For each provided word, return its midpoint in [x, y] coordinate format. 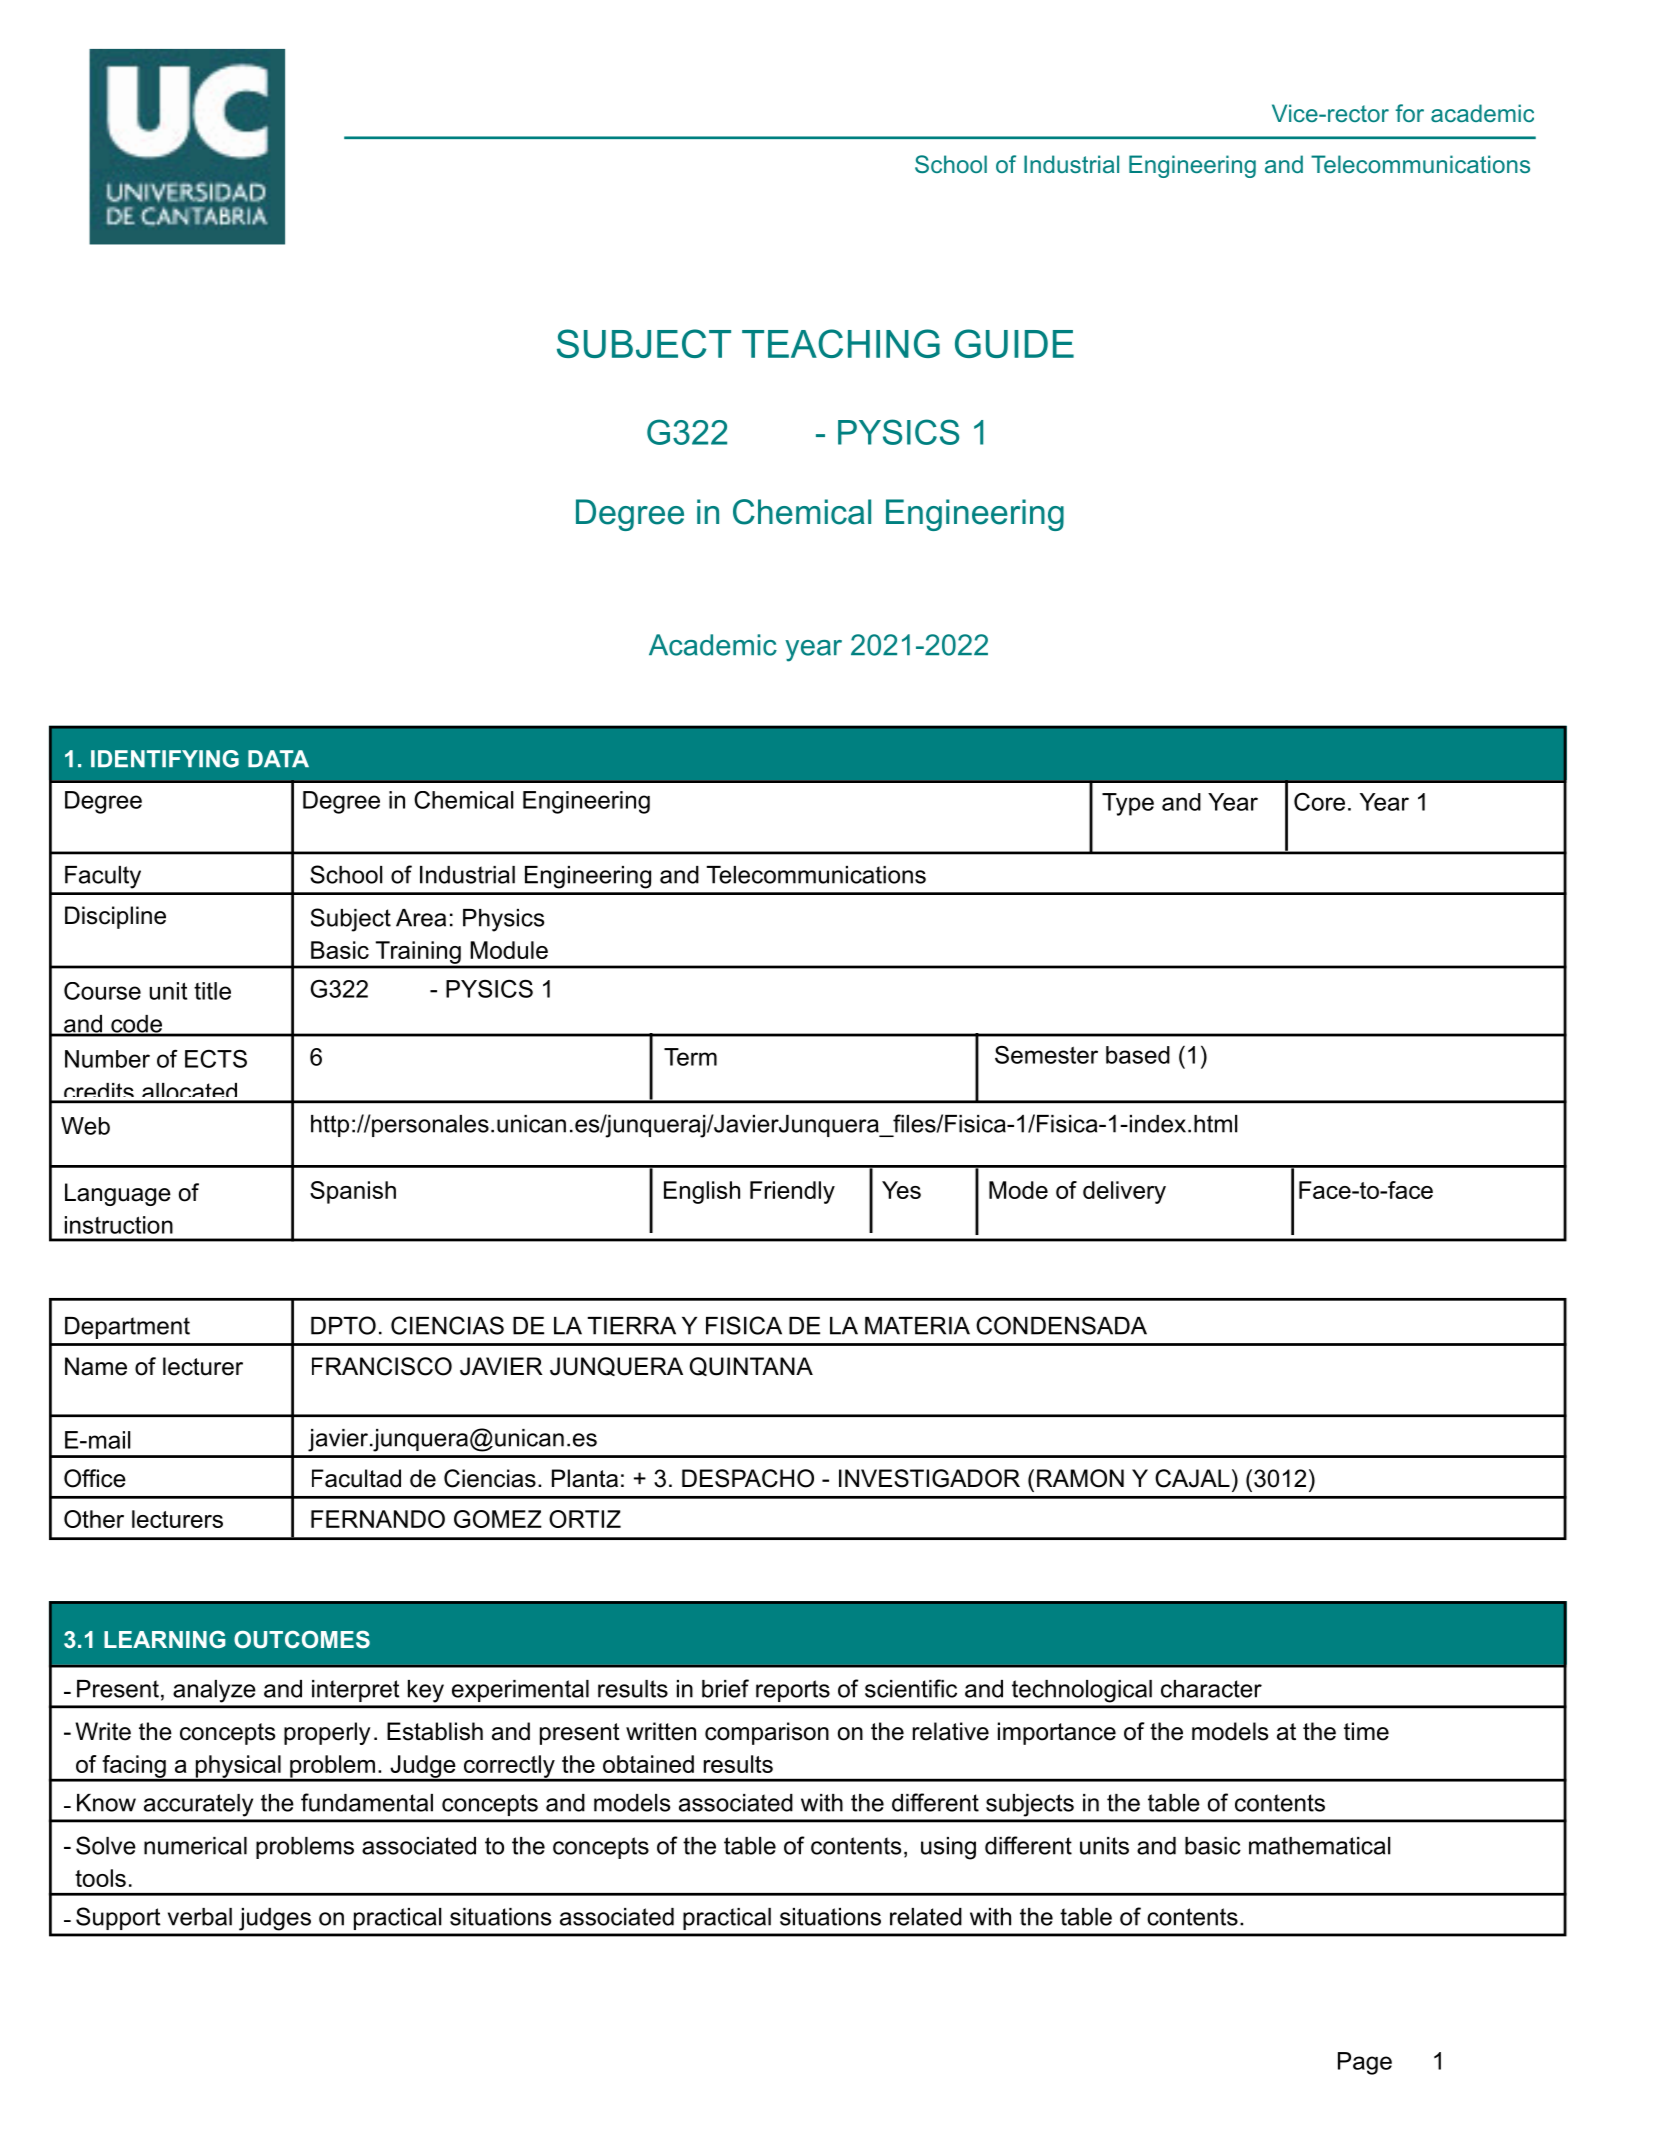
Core [1319, 802]
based [1138, 1055]
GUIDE [1014, 343]
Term [690, 1057]
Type [1128, 804]
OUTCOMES [302, 1639]
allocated [189, 1093]
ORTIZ [585, 1519]
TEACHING [841, 343]
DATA [278, 758]
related [926, 1917]
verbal [200, 1917]
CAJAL [1192, 1478]
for [1410, 113]
